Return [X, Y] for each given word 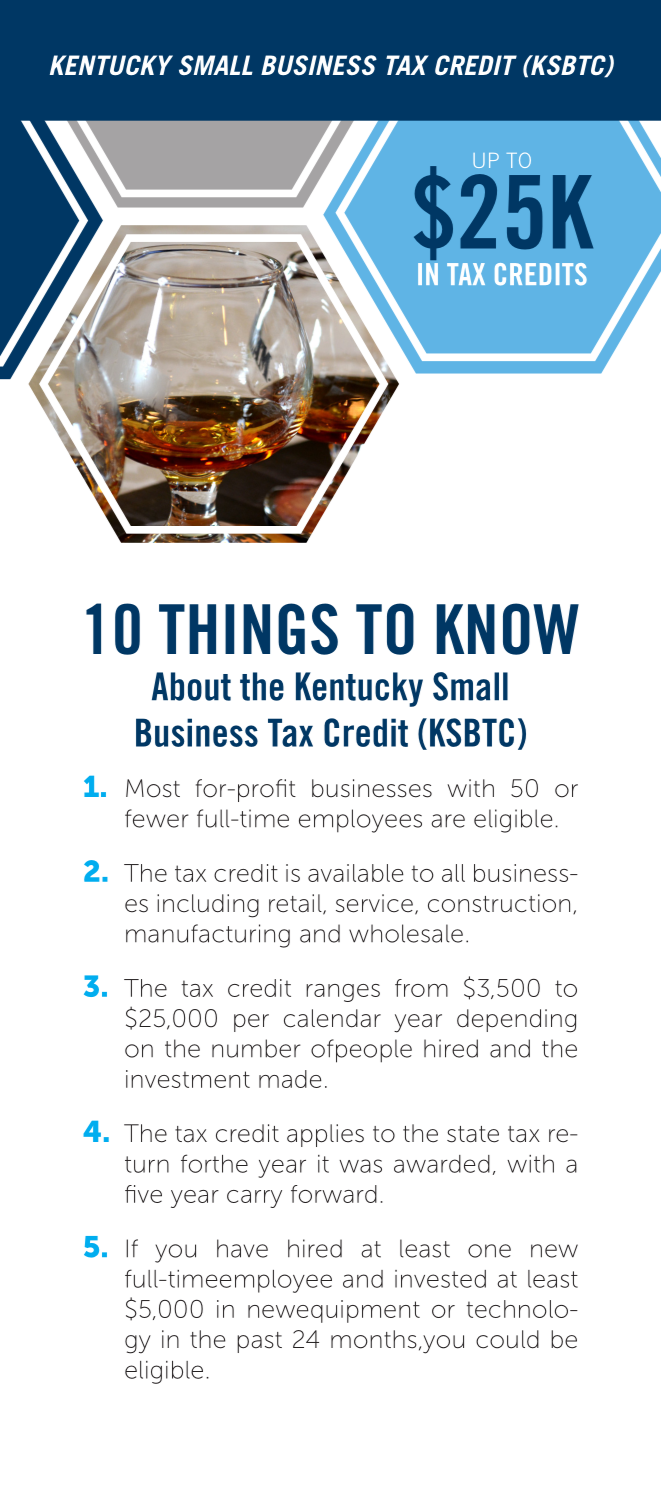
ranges [343, 993]
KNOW [508, 629]
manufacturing [208, 936]
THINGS [248, 629]
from [421, 988]
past [259, 1342]
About [191, 686]
